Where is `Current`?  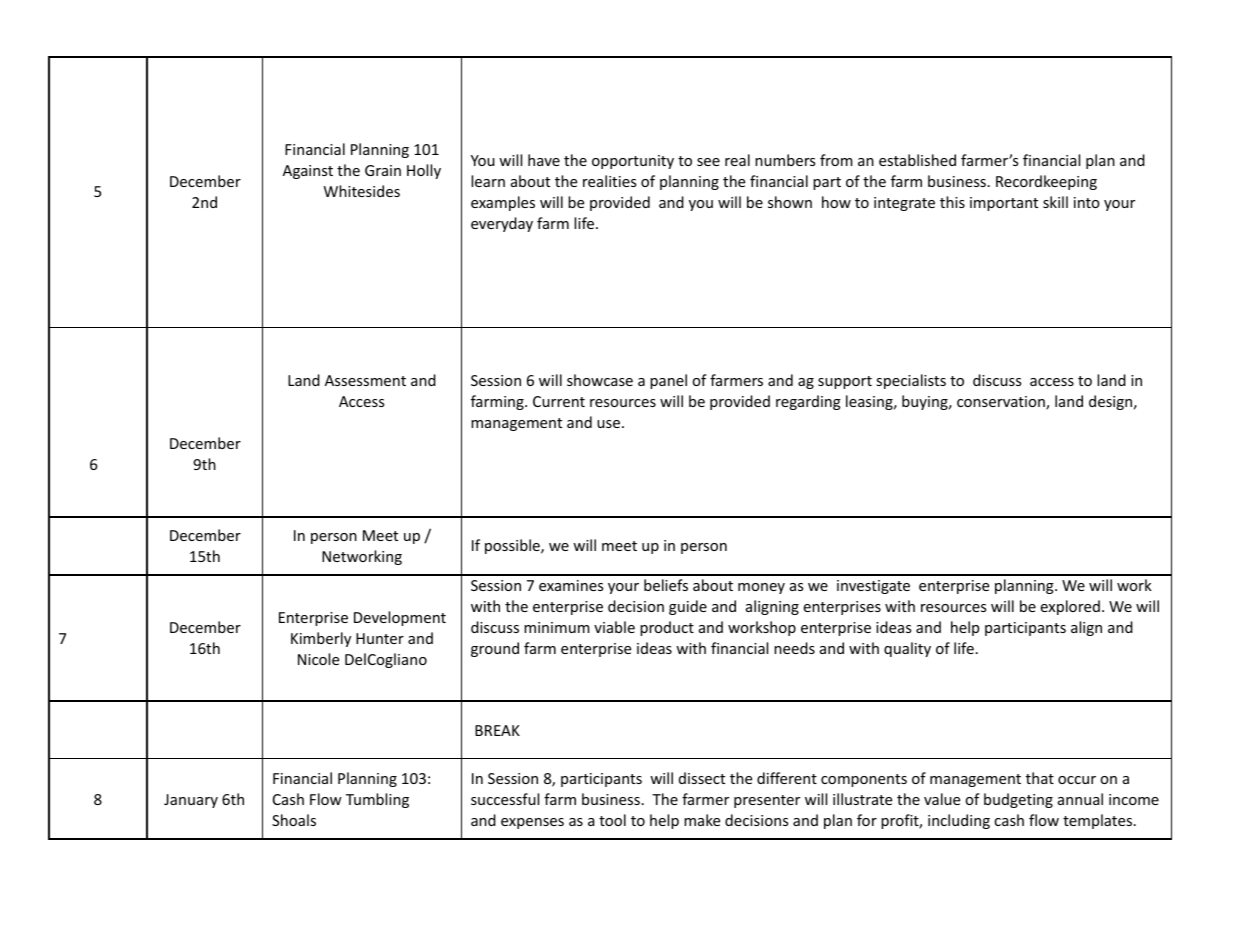 Current is located at coordinates (559, 401).
